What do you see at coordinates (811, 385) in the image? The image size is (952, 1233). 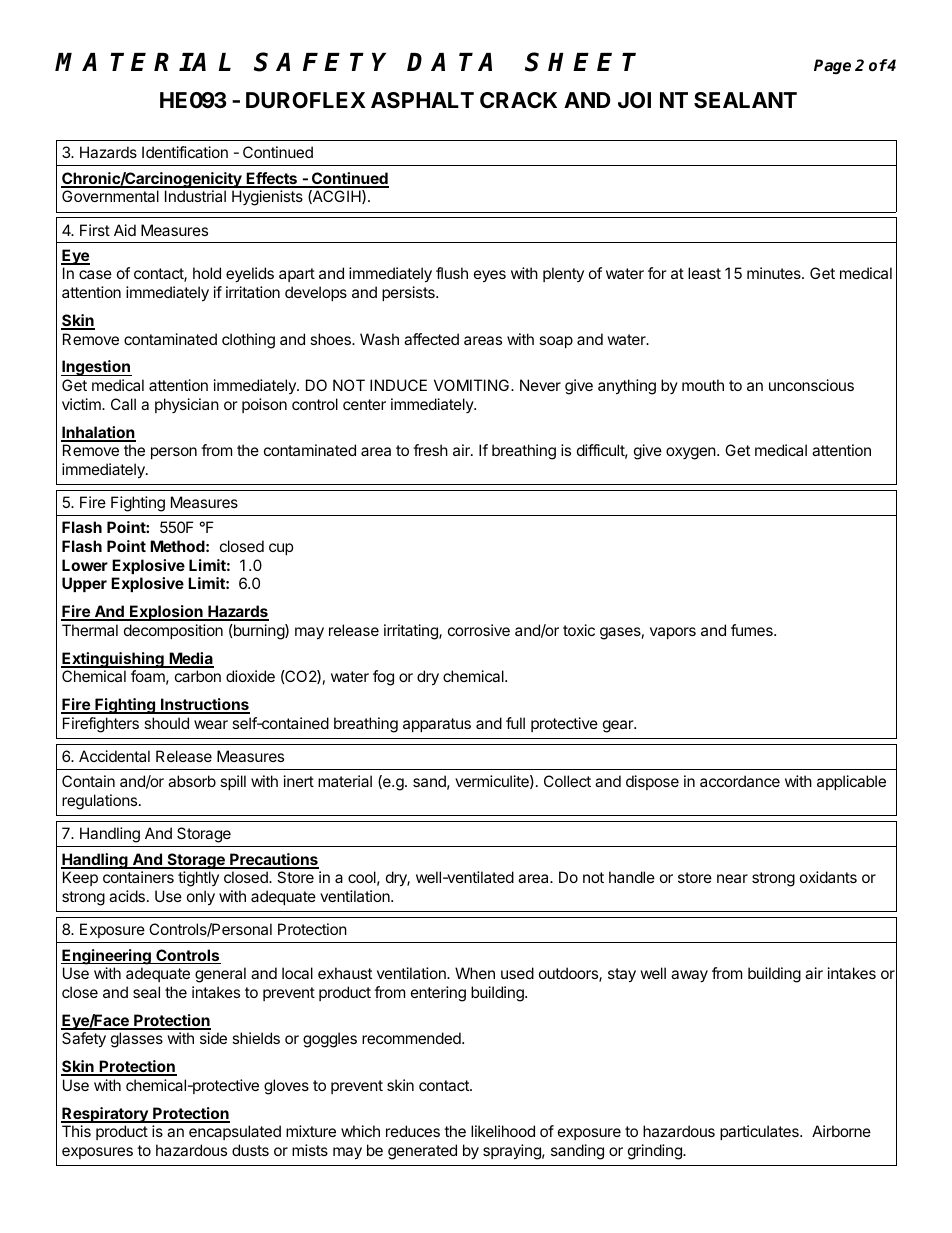 I see `unconscious` at bounding box center [811, 385].
